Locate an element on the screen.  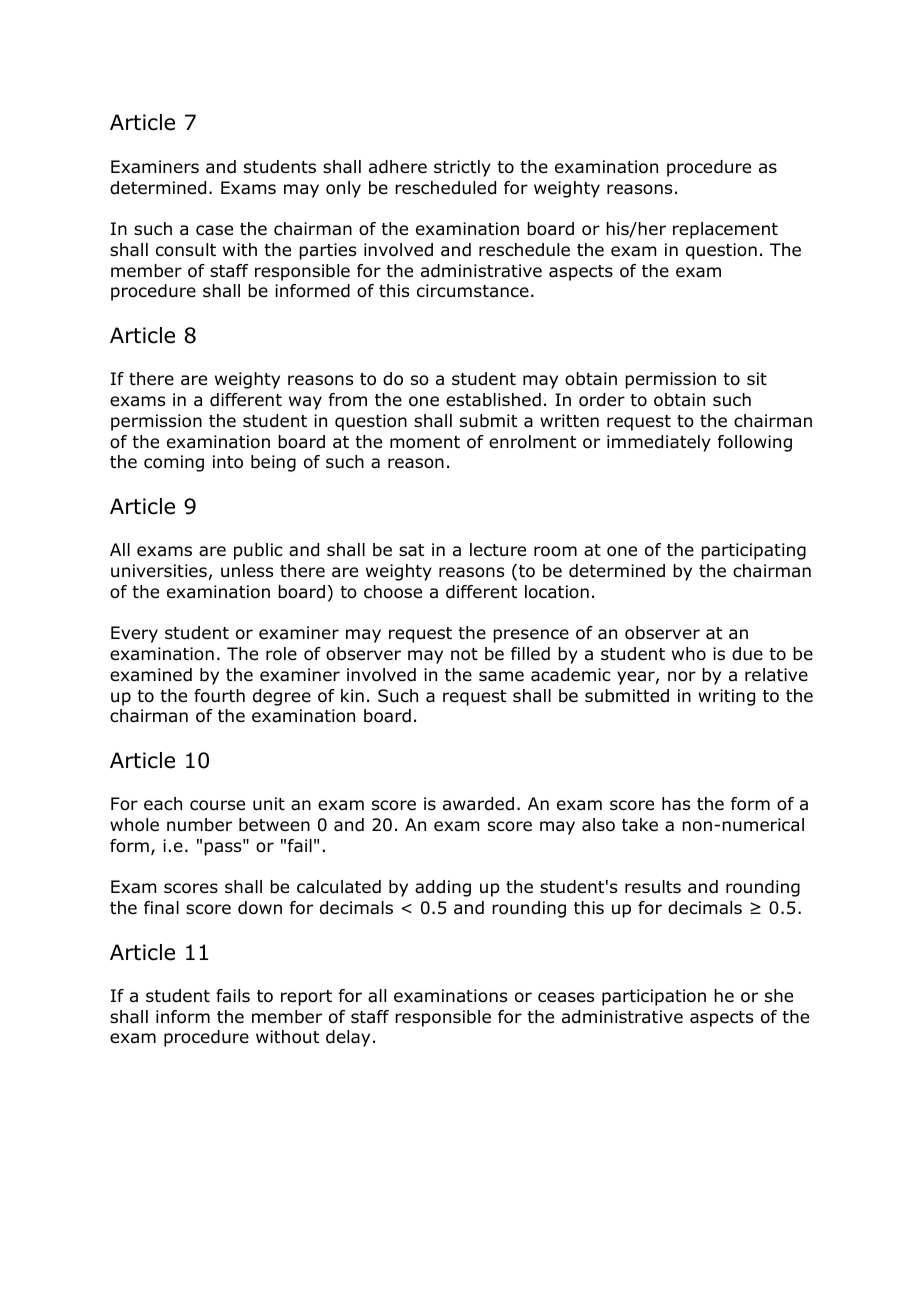
case is located at coordinates (214, 230).
